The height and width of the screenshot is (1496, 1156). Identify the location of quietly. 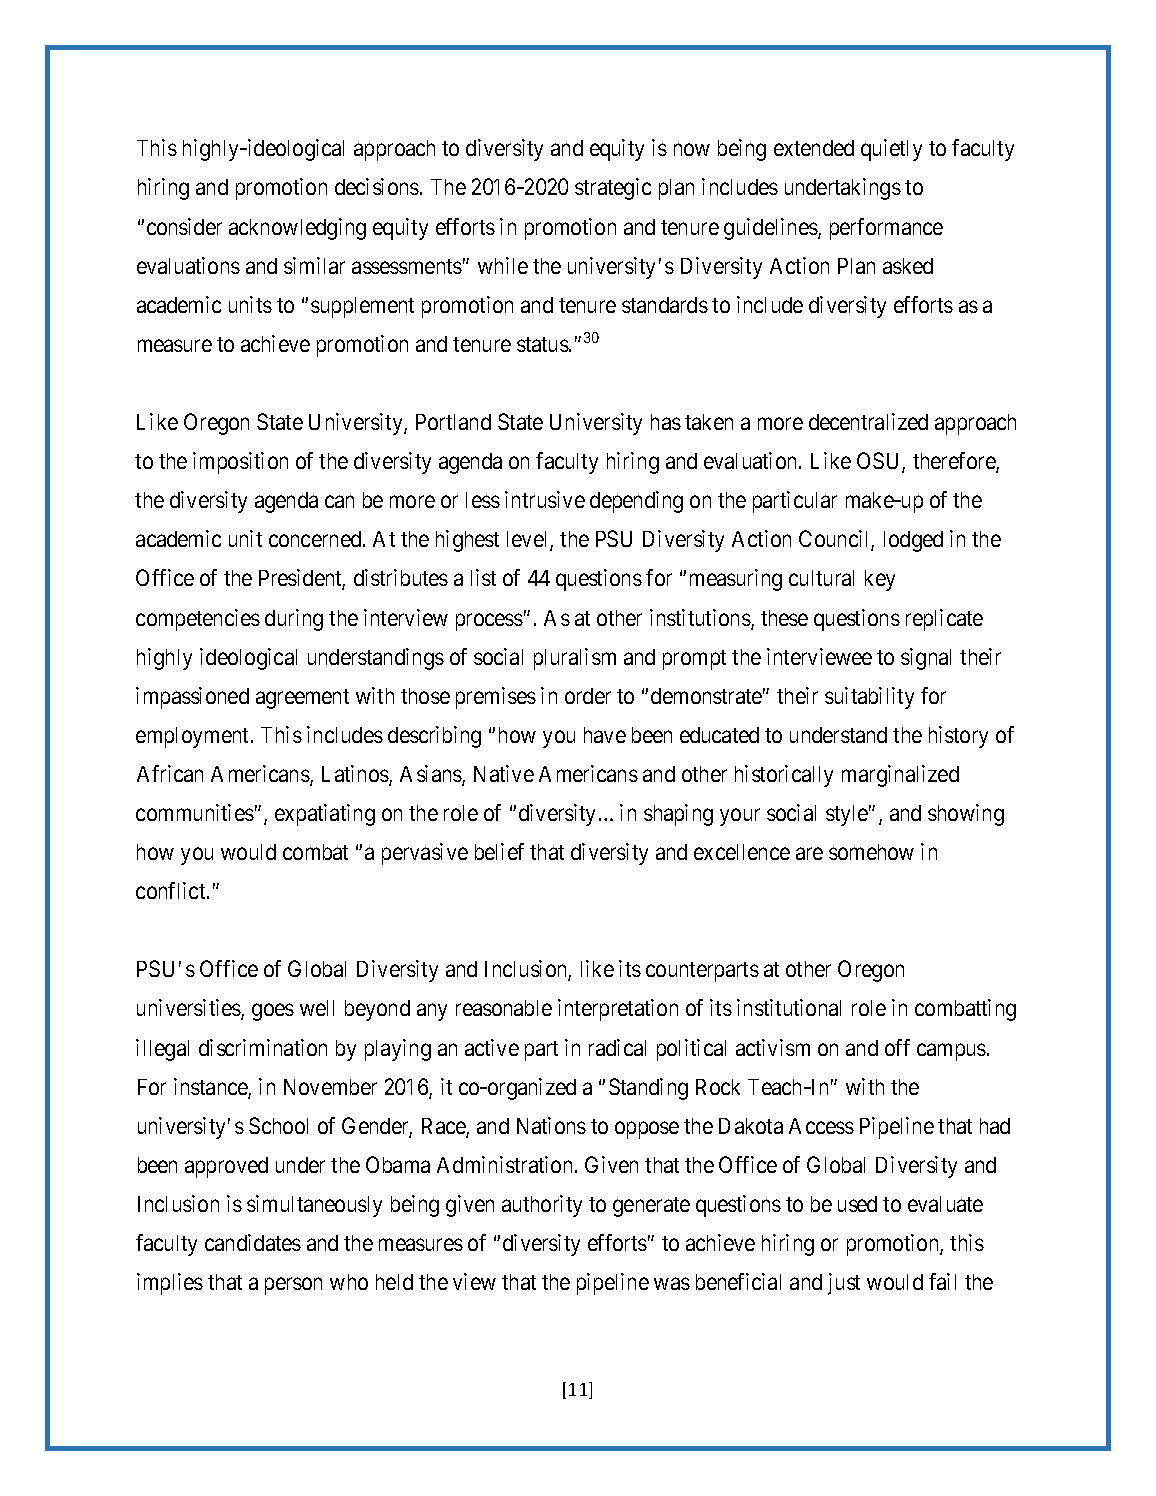
(891, 150).
